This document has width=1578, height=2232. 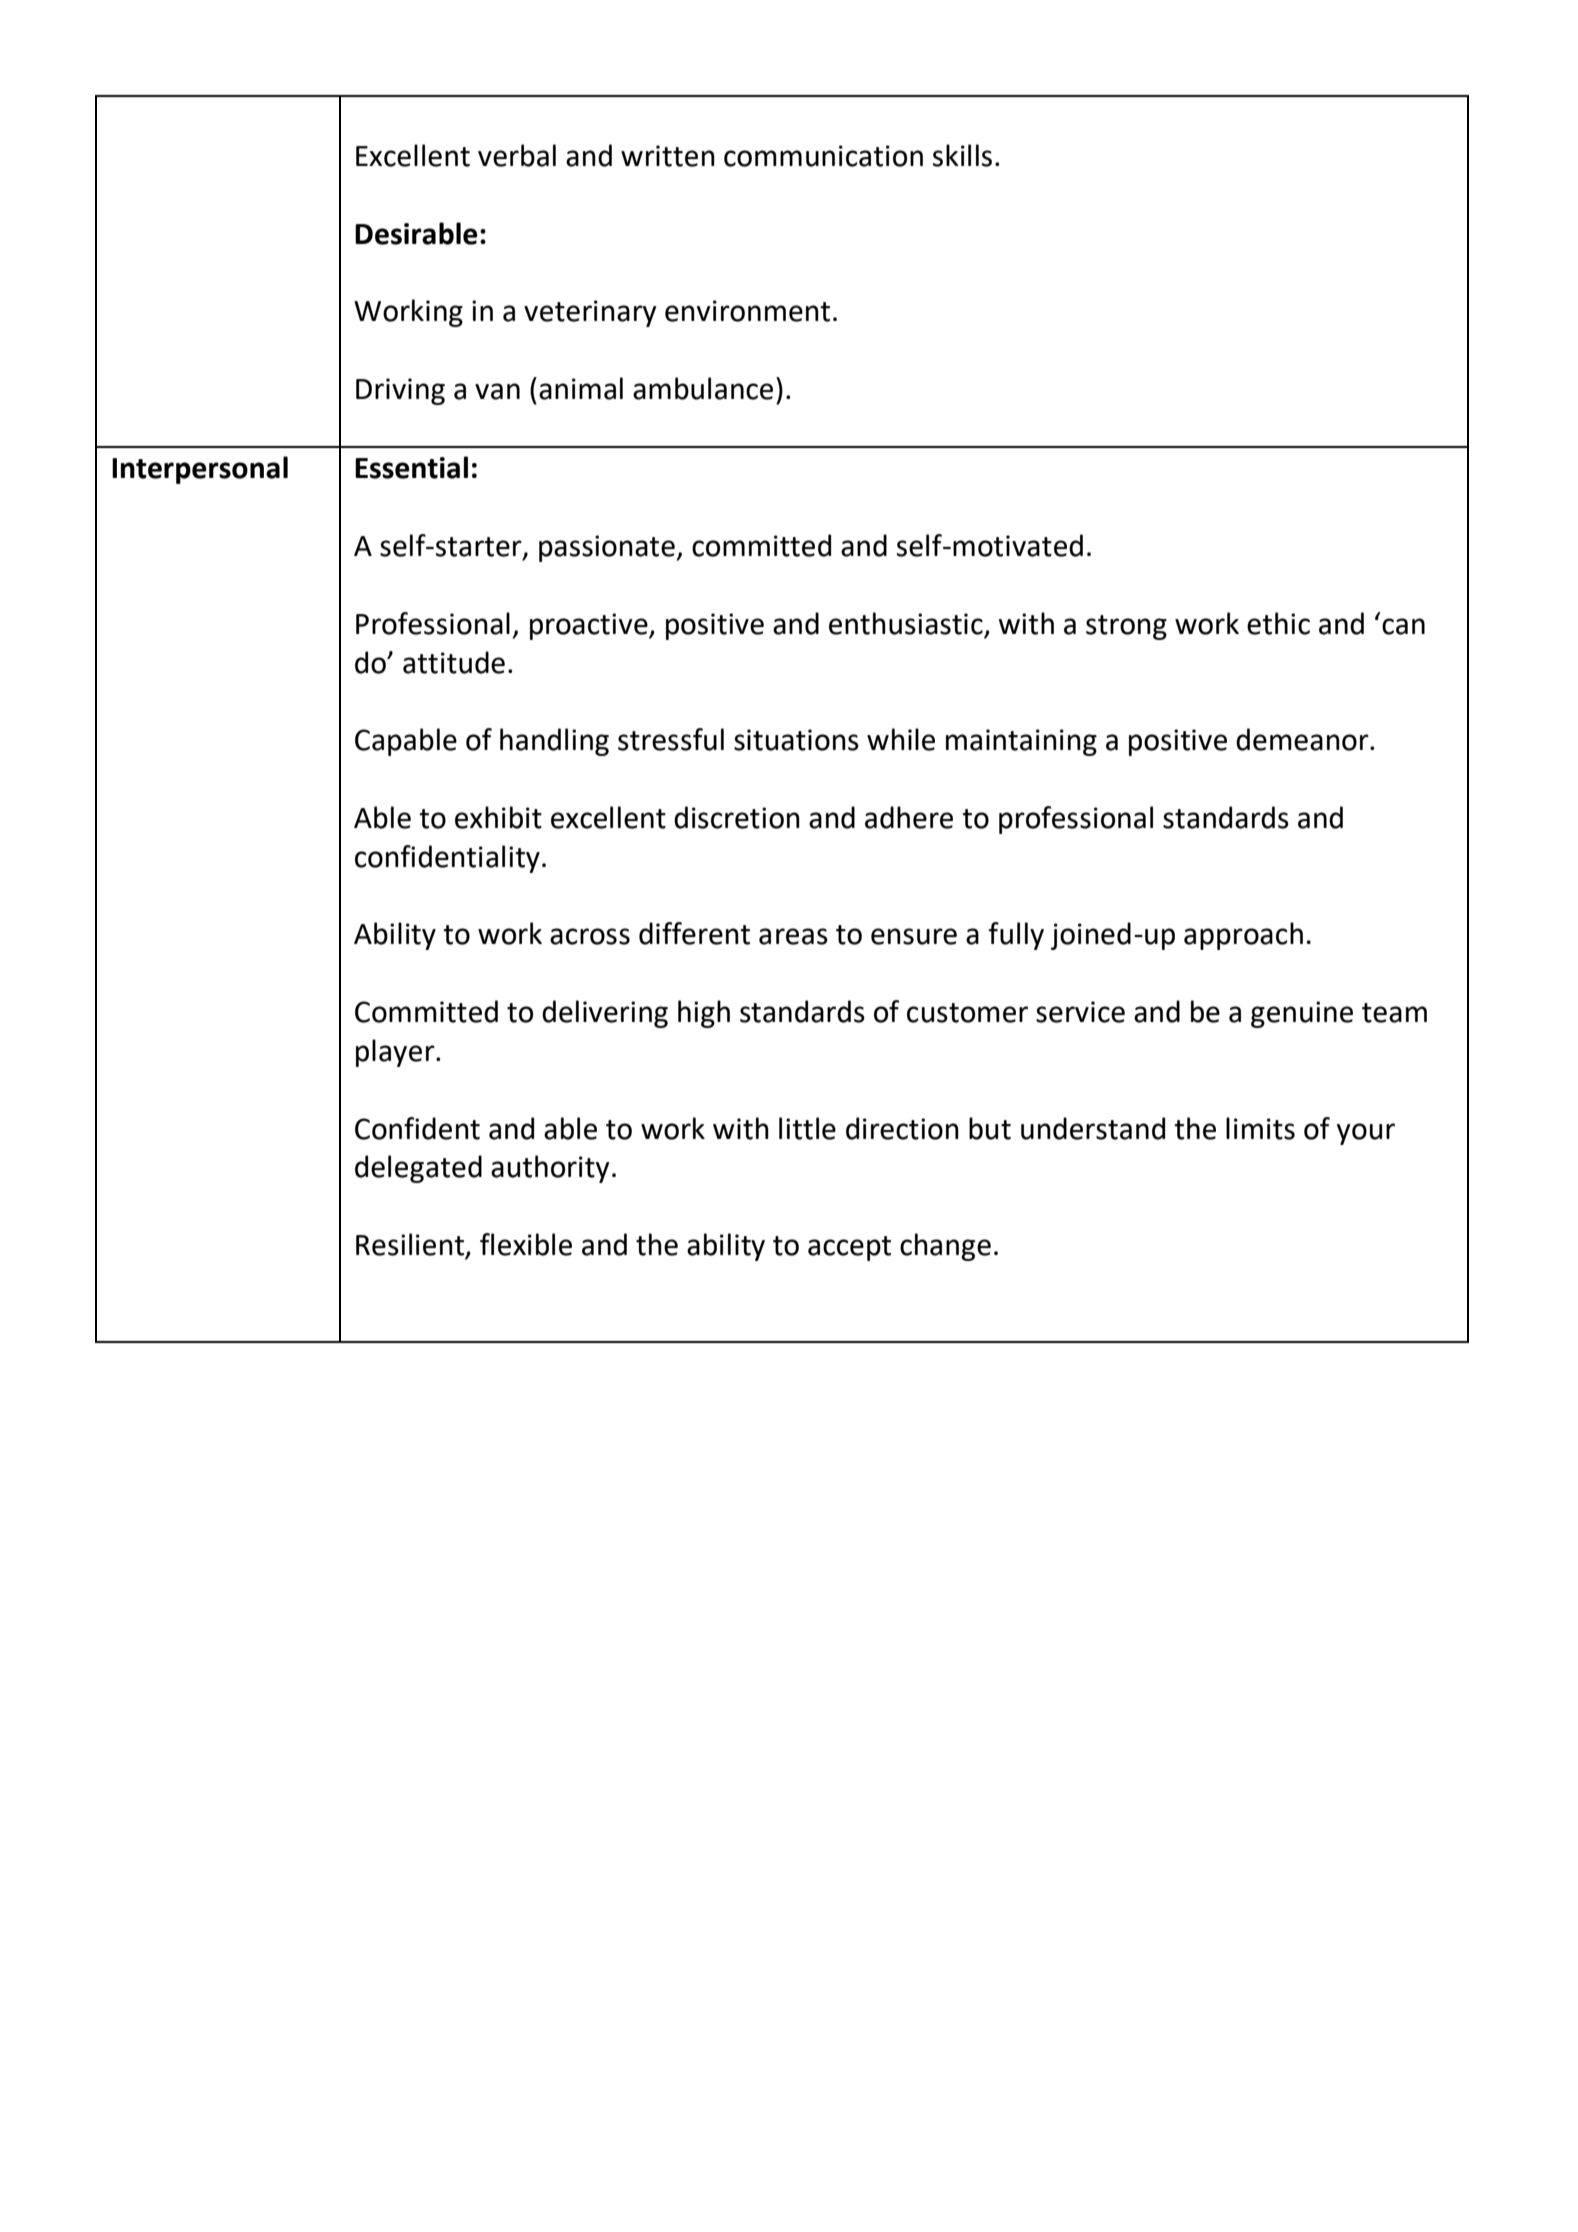 I want to click on communication, so click(x=823, y=156).
